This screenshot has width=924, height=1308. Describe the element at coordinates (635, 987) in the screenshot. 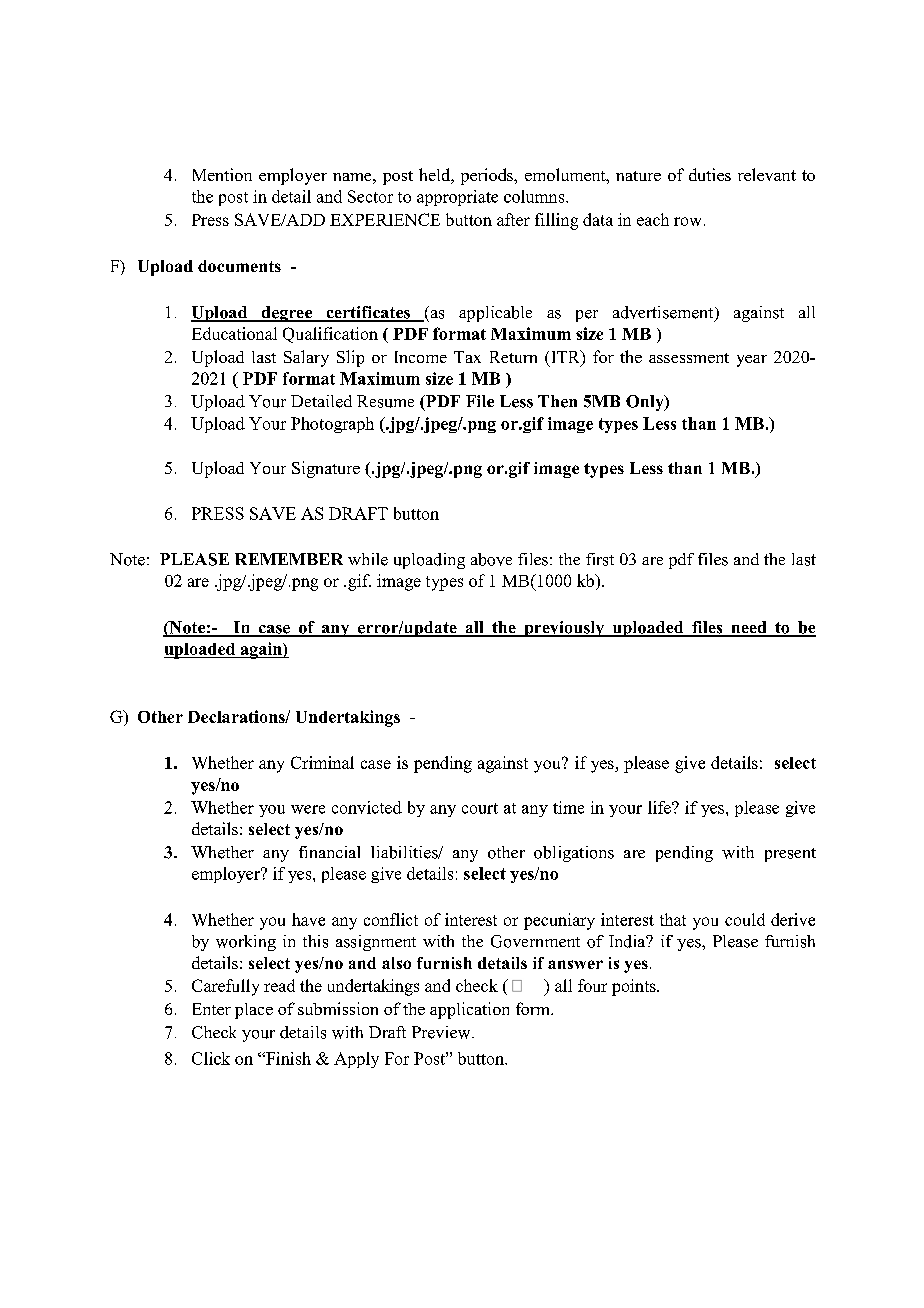

I see `points` at that location.
